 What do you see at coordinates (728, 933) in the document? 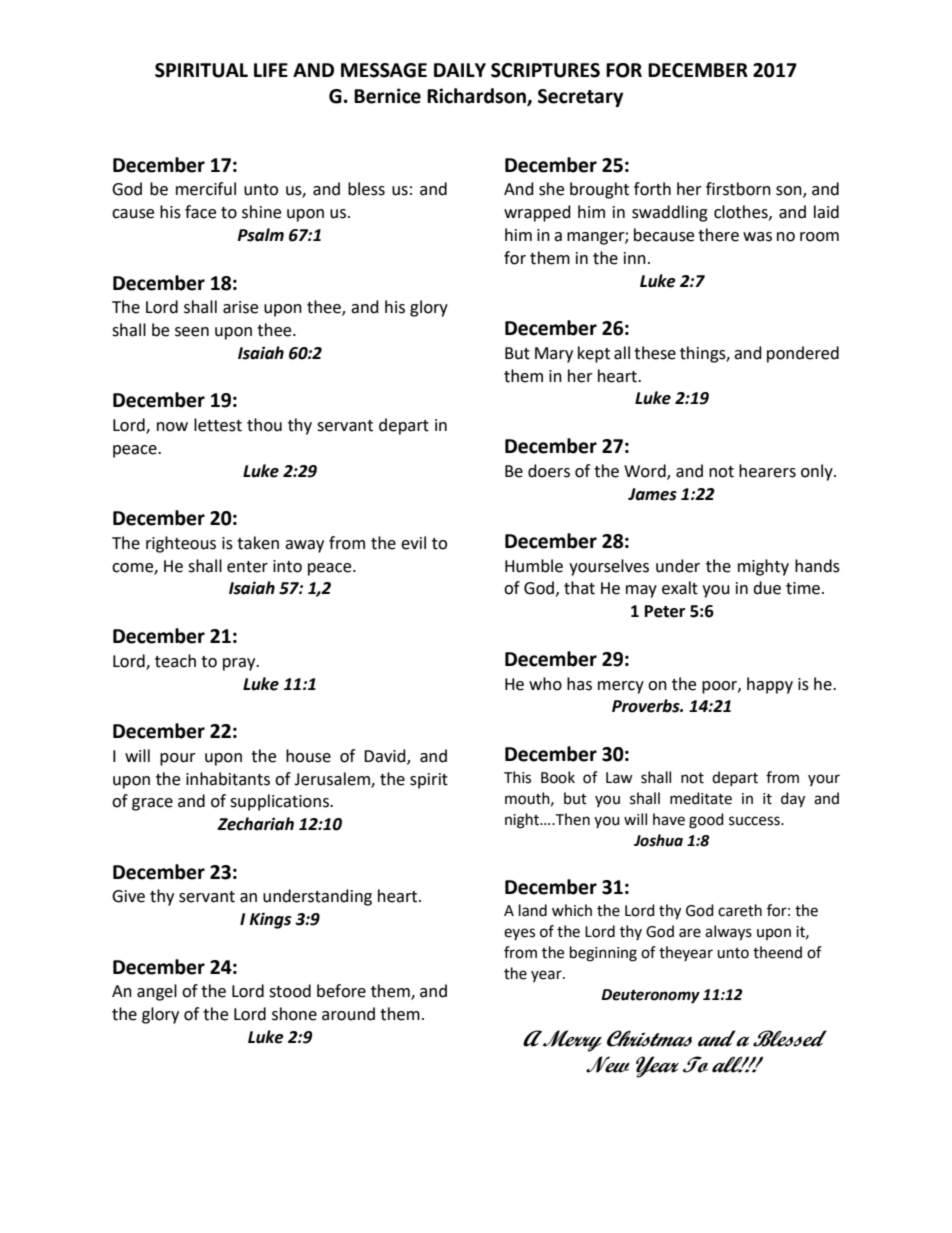
I see `always` at bounding box center [728, 933].
